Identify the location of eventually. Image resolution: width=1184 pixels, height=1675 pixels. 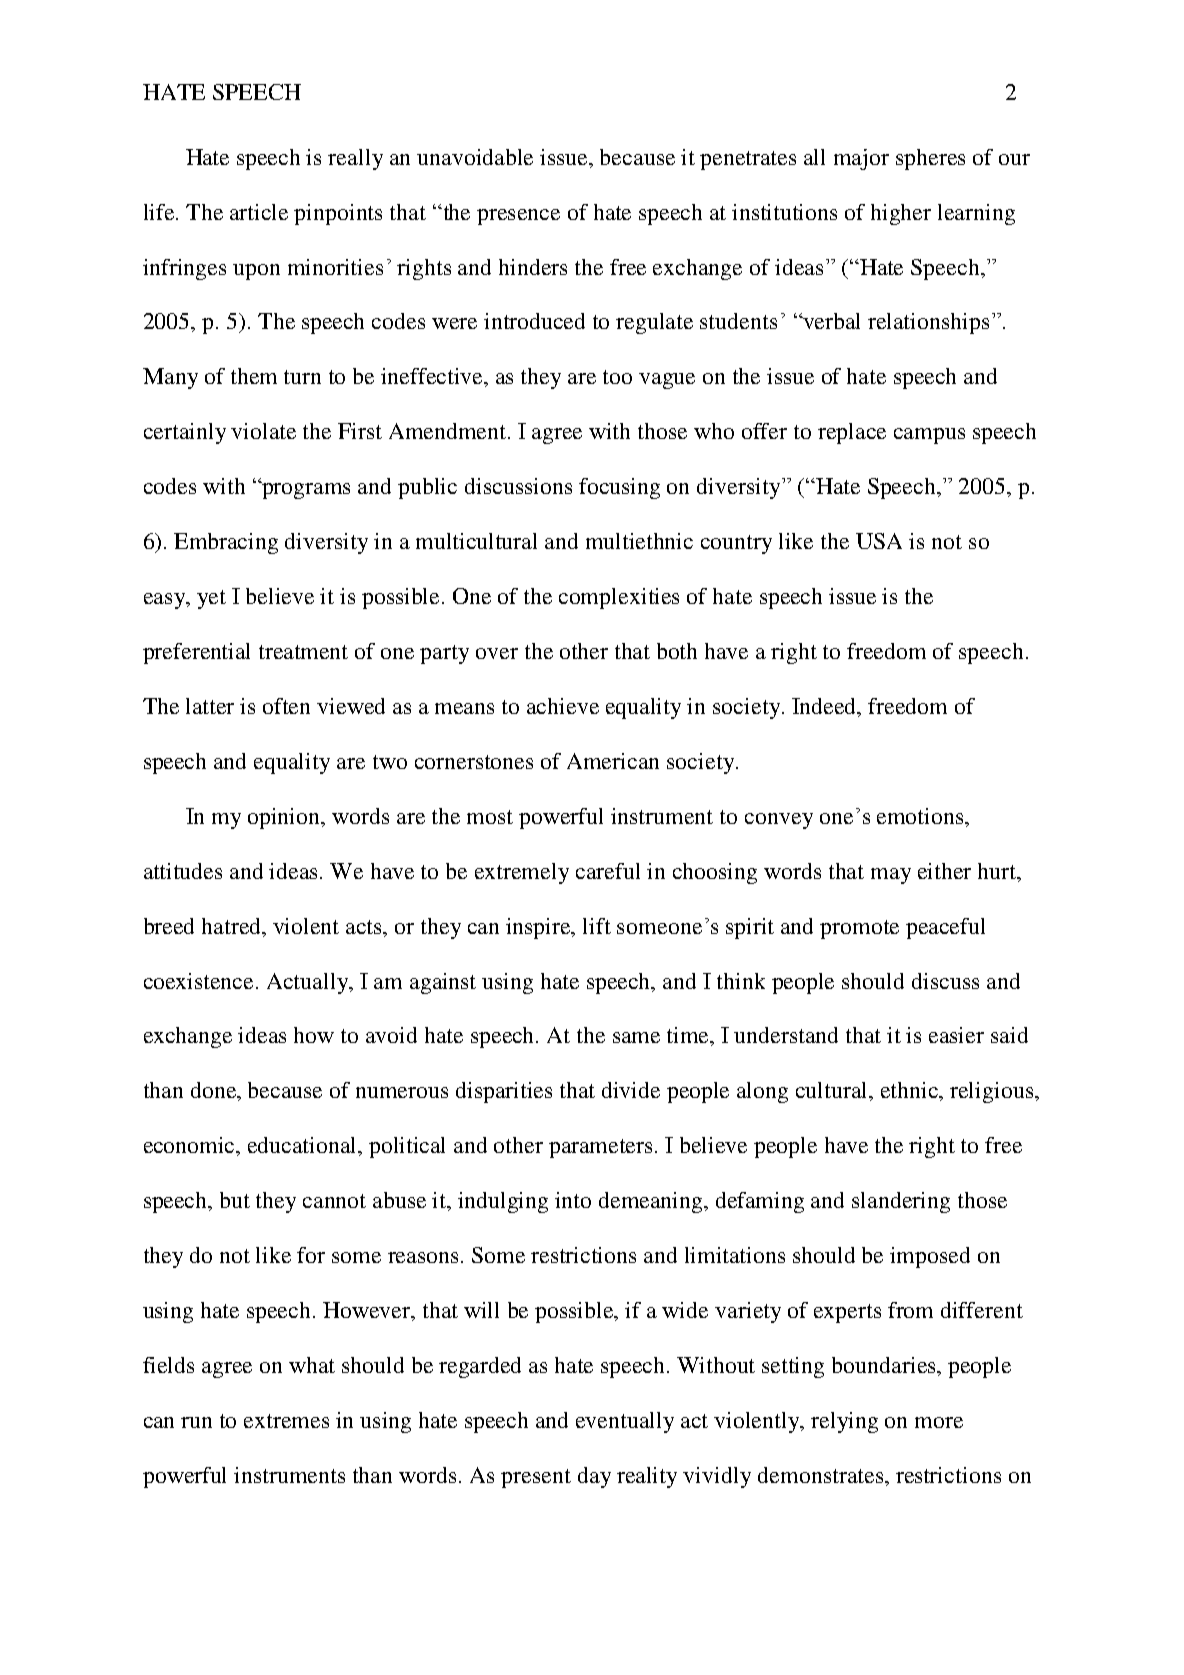
(625, 1422).
